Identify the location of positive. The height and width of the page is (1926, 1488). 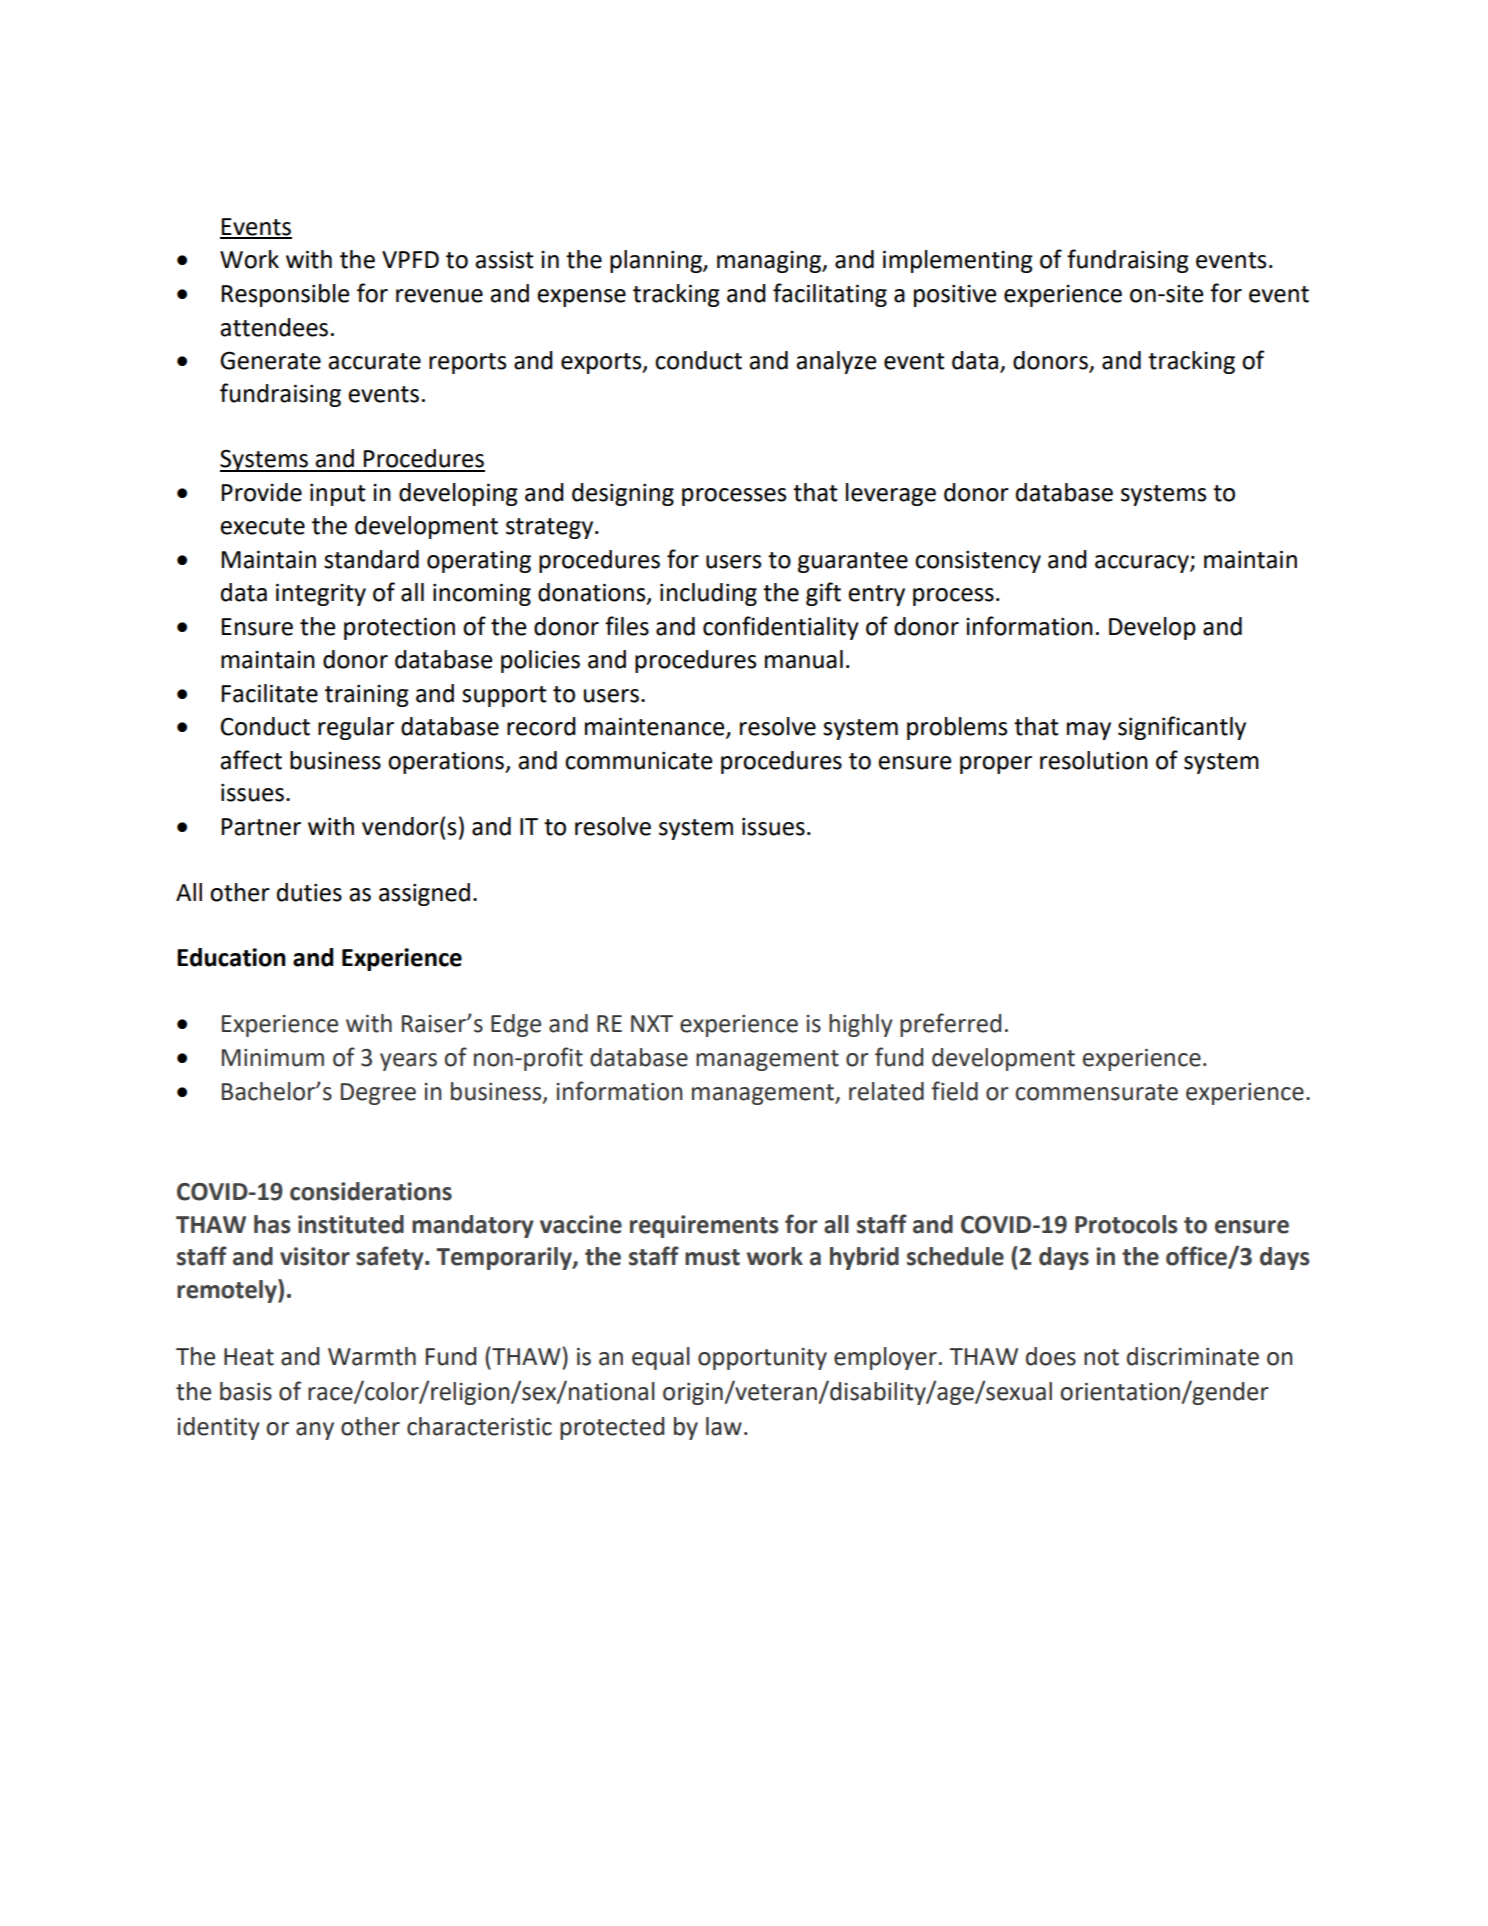
(955, 296).
